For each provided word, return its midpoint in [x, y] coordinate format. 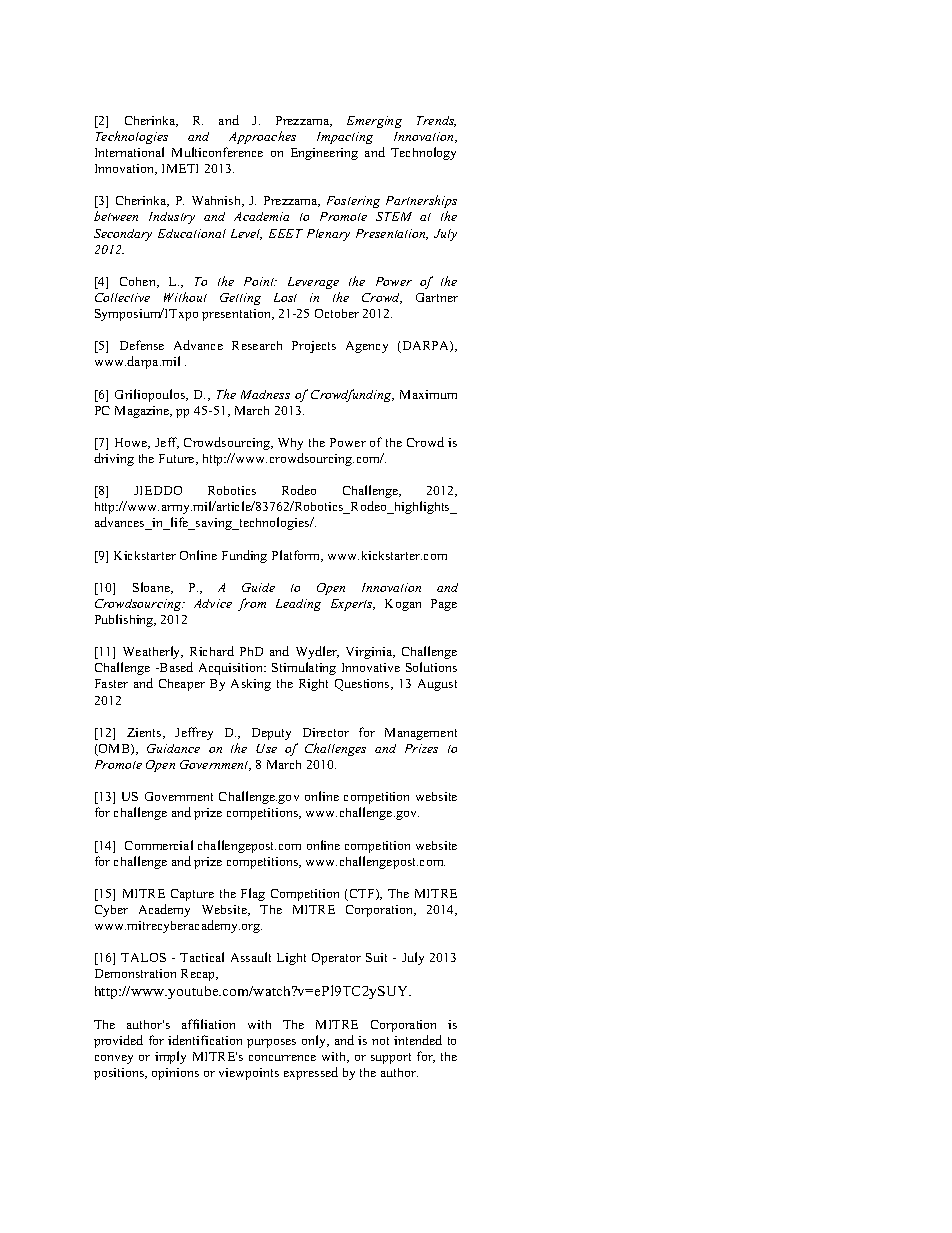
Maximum [428, 394]
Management [421, 734]
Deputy [271, 734]
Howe [132, 443]
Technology [423, 153]
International [129, 152]
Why [290, 444]
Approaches [262, 137]
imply [170, 1057]
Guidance [173, 748]
